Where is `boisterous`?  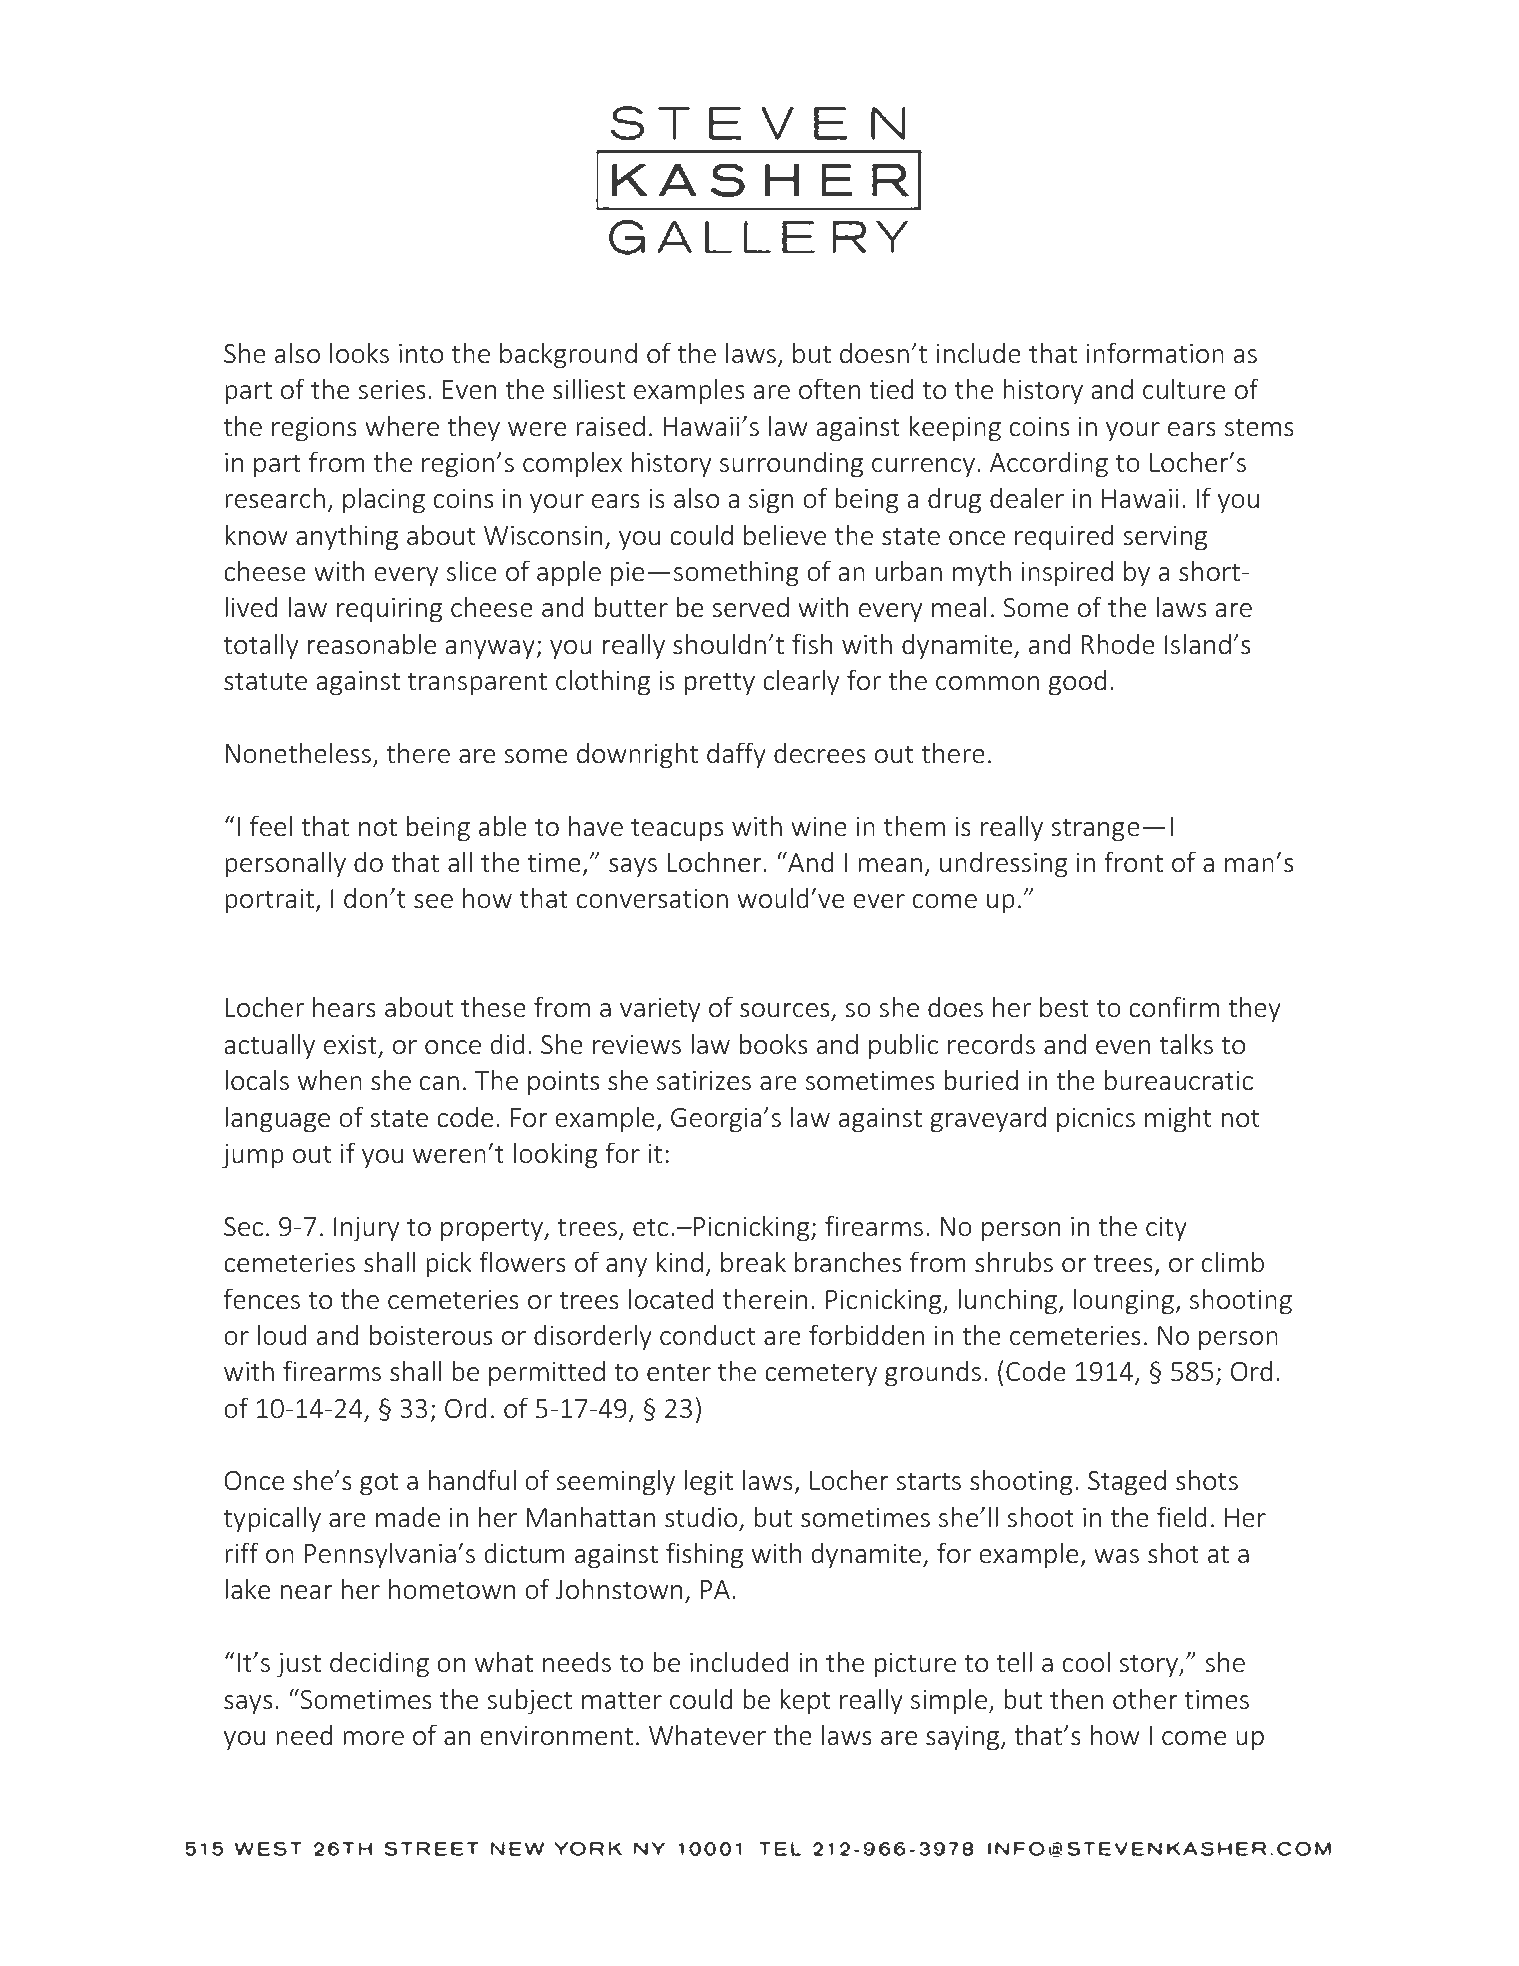
boisterous is located at coordinates (431, 1335).
